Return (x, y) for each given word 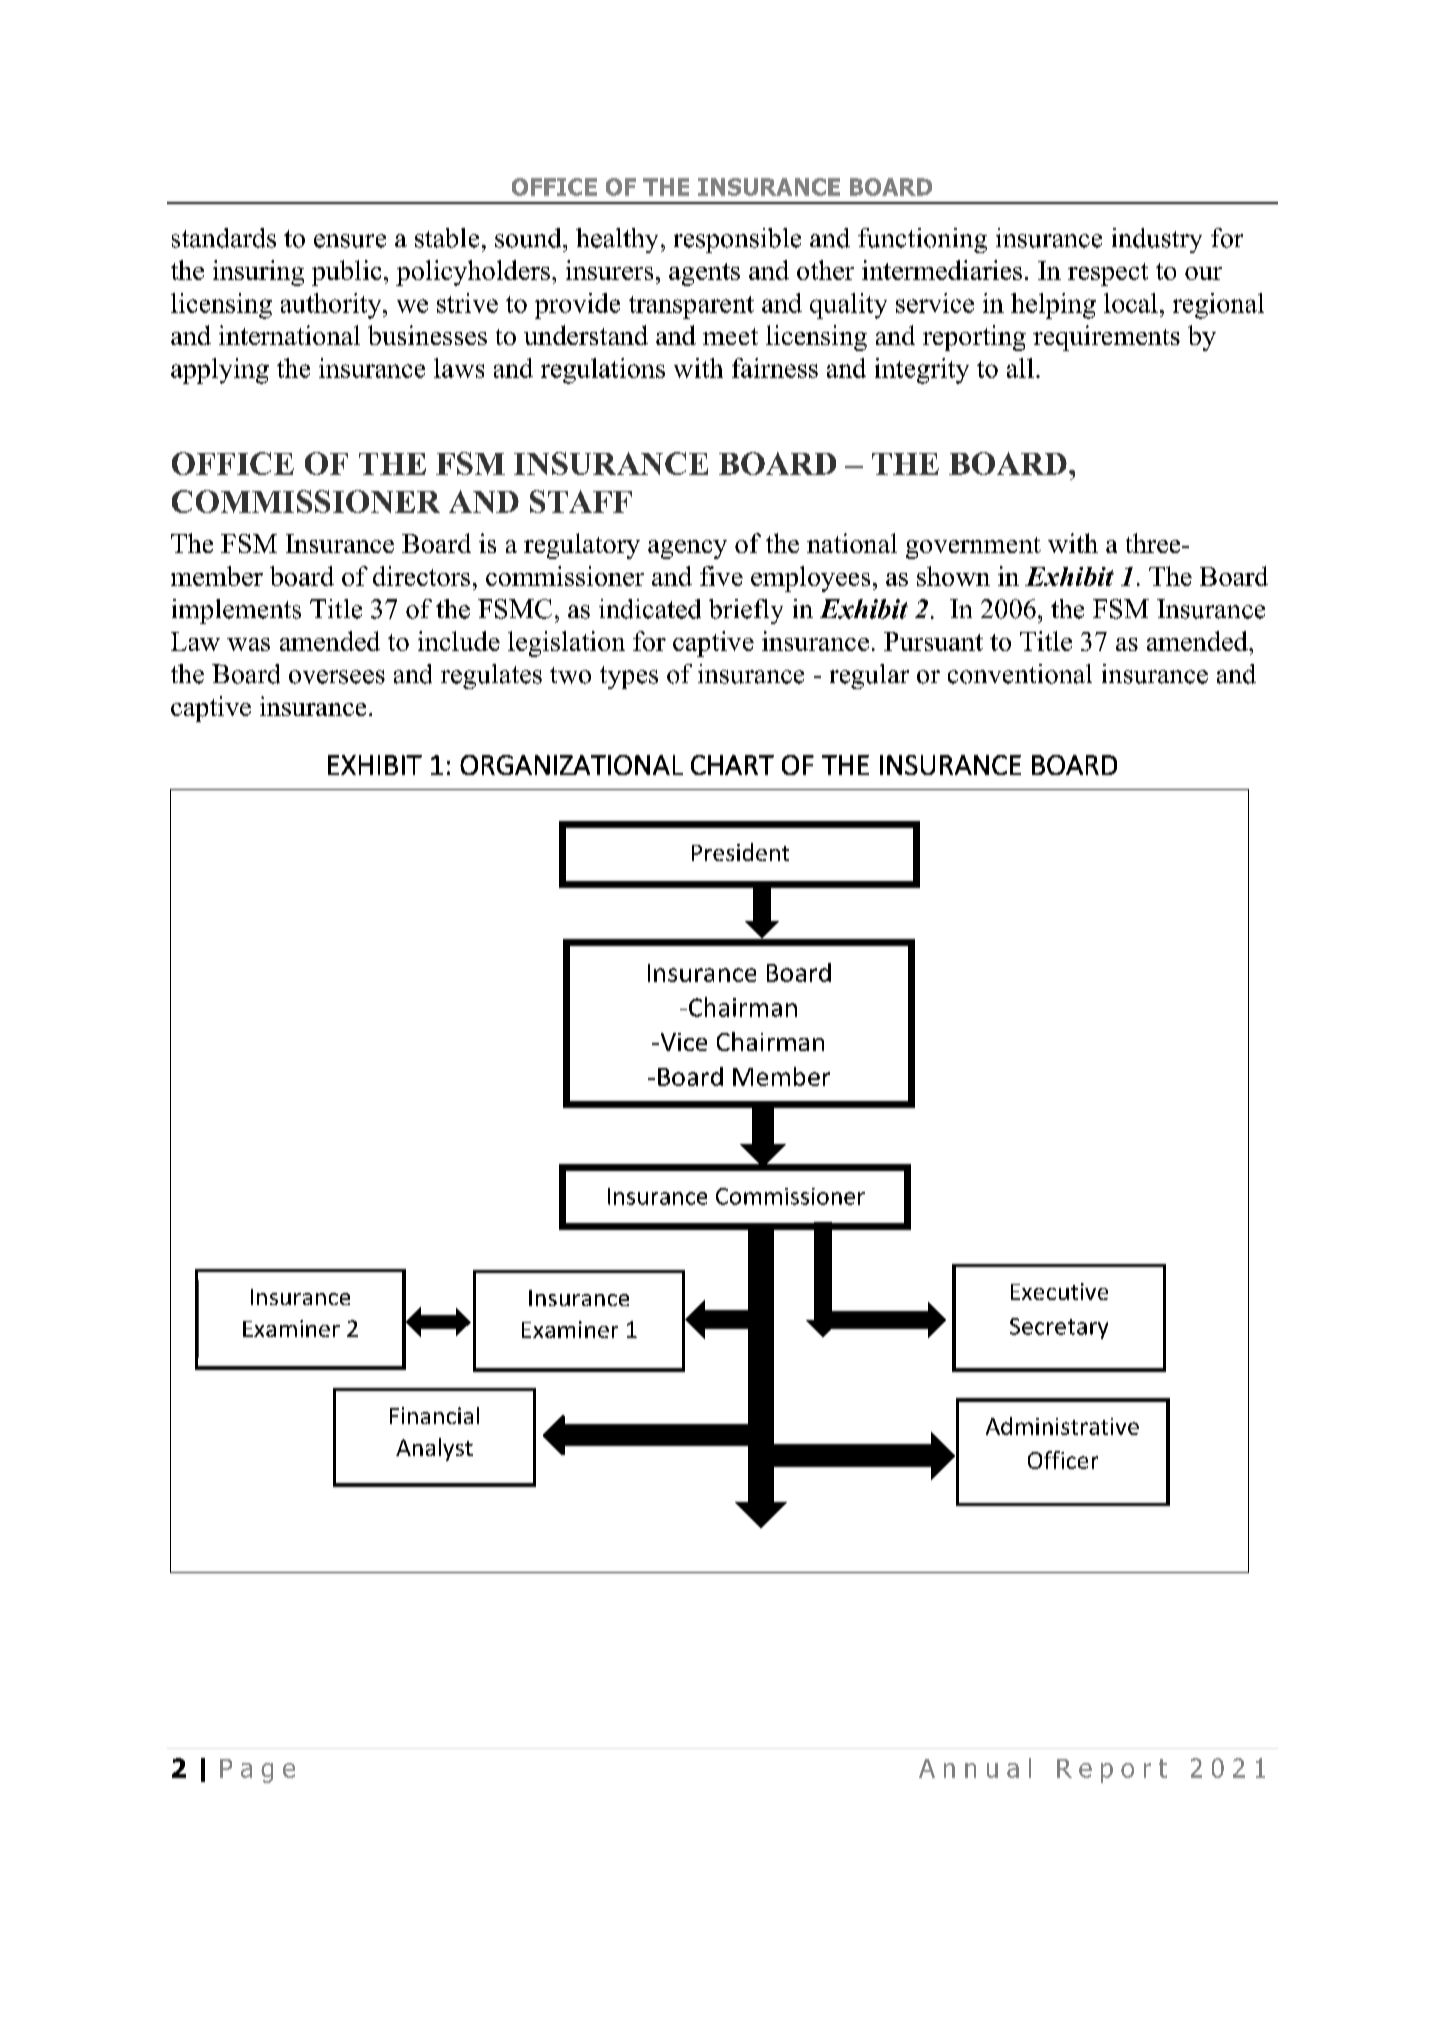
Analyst (434, 1449)
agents (704, 274)
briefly (746, 611)
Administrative (1062, 1426)
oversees (337, 677)
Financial (434, 1415)
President (740, 852)
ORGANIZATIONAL (571, 765)
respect (1108, 274)
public (346, 273)
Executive (1059, 1291)
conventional (1020, 674)
